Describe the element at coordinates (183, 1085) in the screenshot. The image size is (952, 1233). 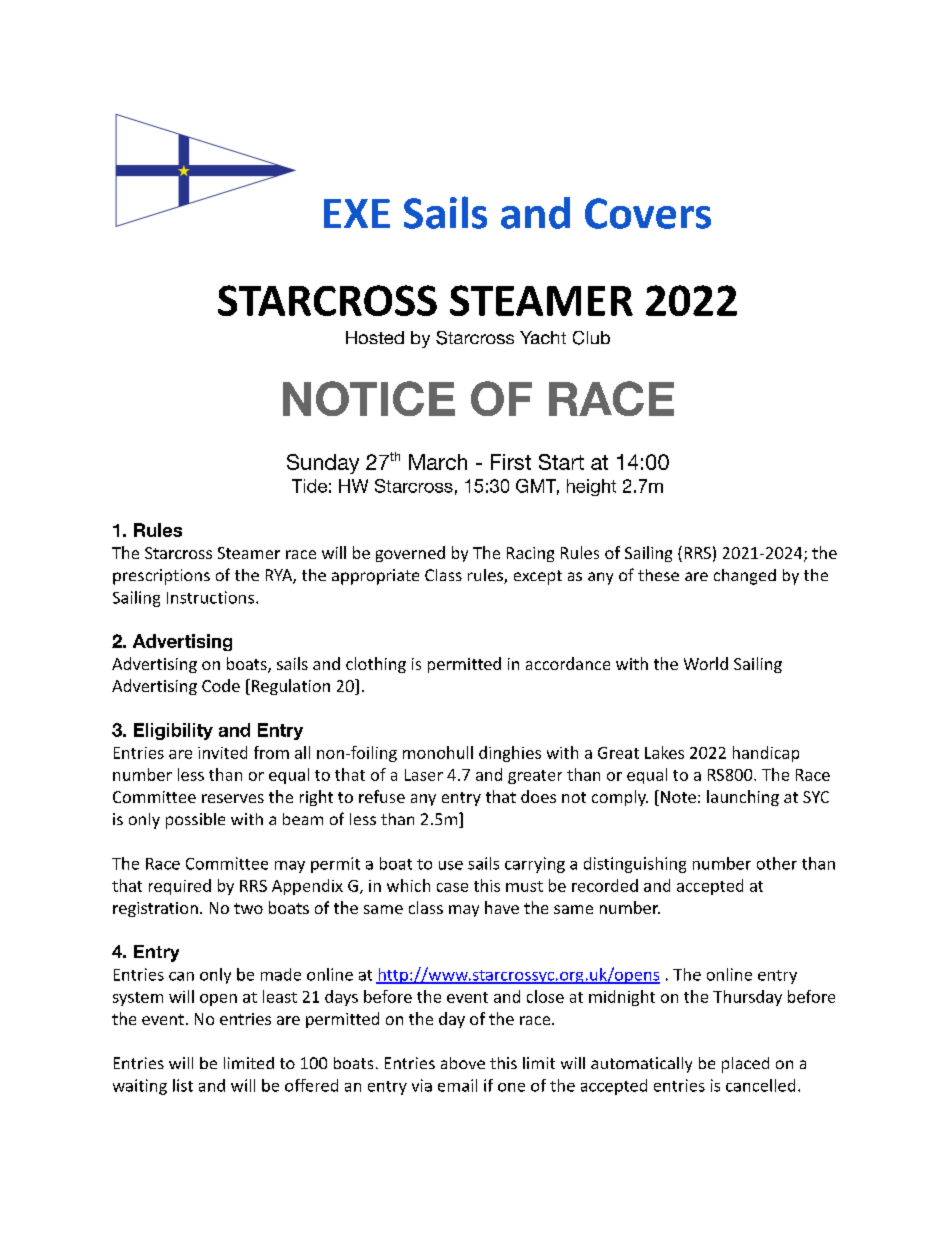
I see `list` at that location.
